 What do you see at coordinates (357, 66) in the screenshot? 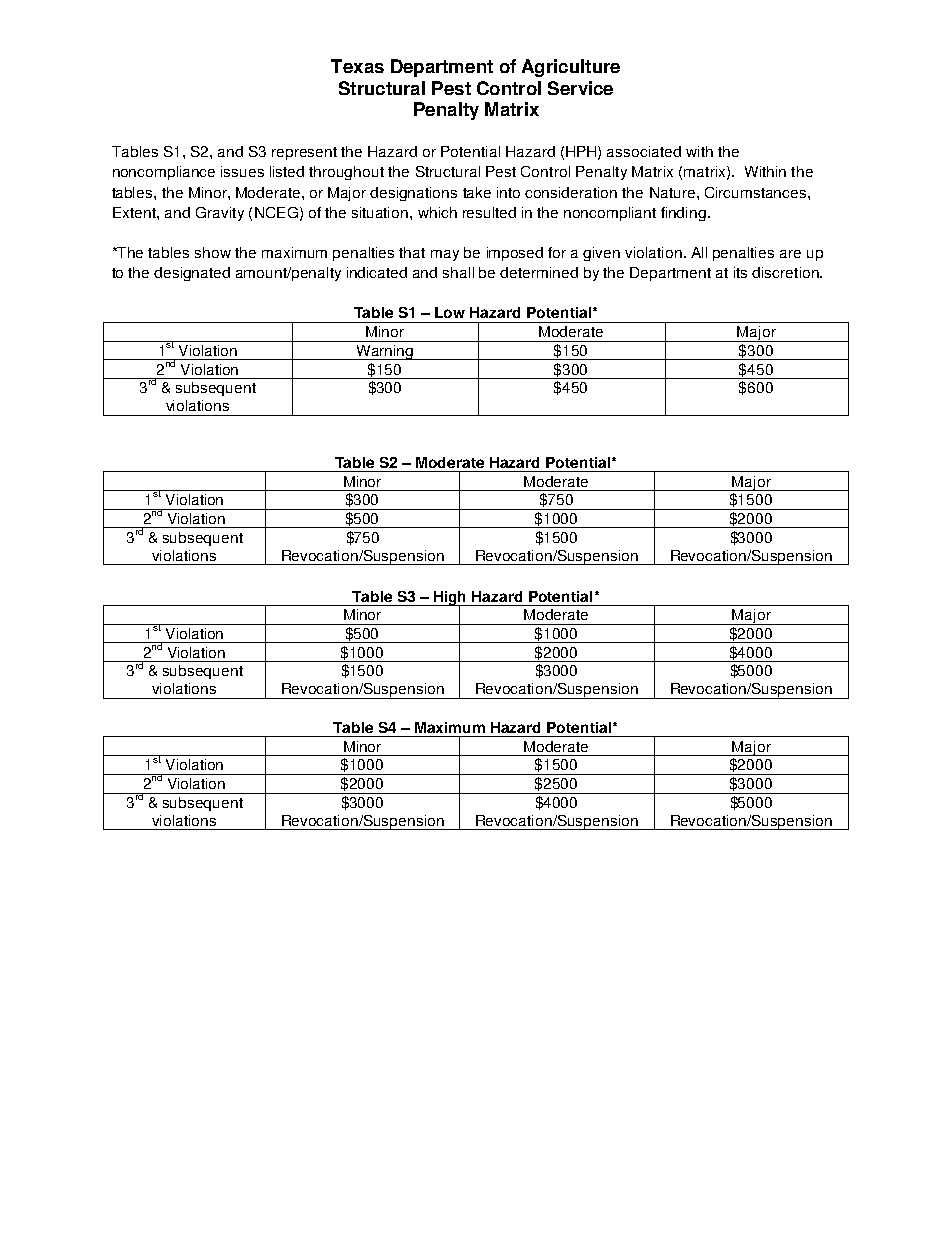
I see `Texas` at bounding box center [357, 66].
